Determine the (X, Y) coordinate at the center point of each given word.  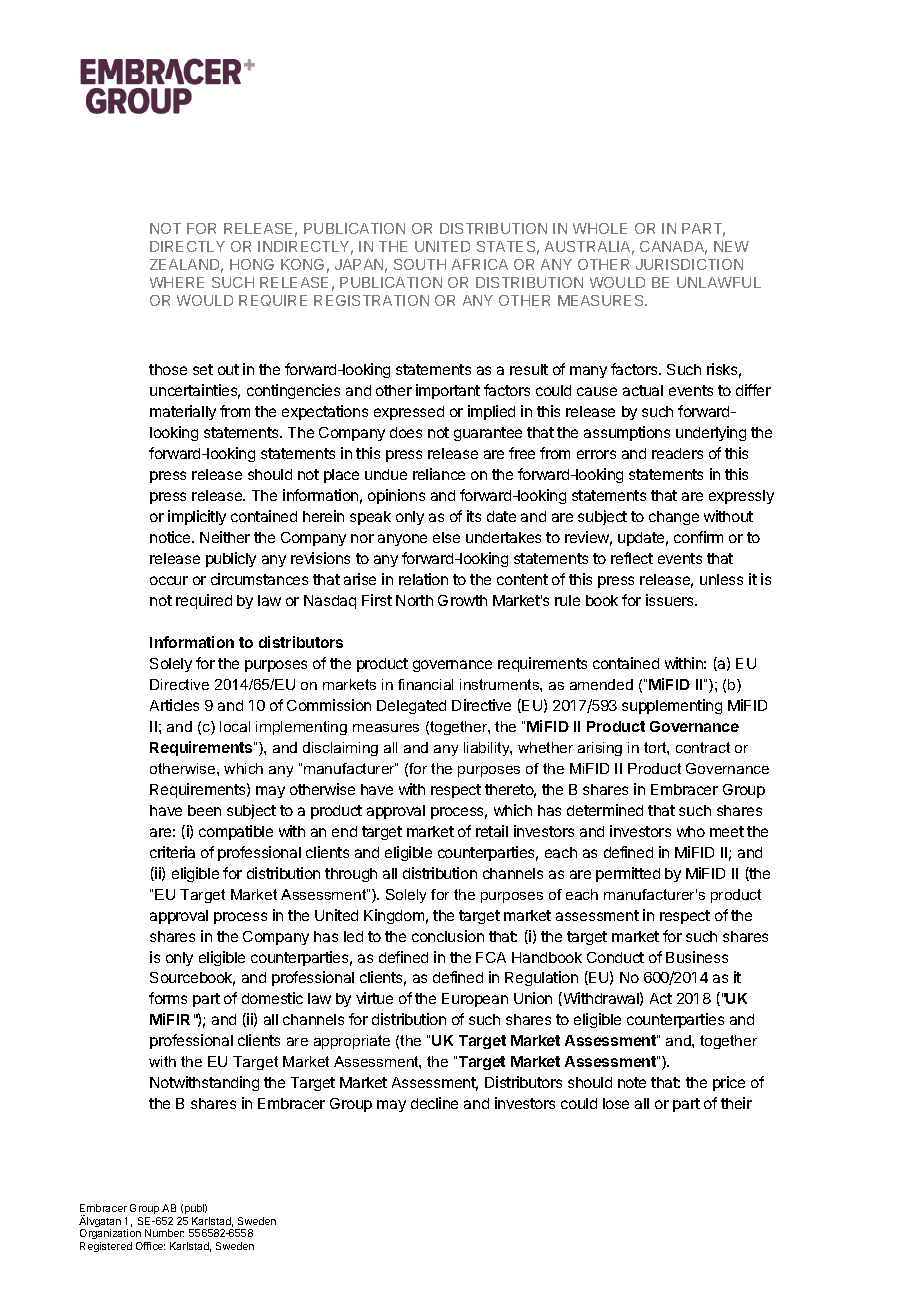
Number (164, 1233)
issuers (671, 600)
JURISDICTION (689, 264)
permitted (628, 874)
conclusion (448, 936)
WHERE (177, 282)
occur (169, 580)
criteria (172, 852)
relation (423, 579)
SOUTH (420, 264)
